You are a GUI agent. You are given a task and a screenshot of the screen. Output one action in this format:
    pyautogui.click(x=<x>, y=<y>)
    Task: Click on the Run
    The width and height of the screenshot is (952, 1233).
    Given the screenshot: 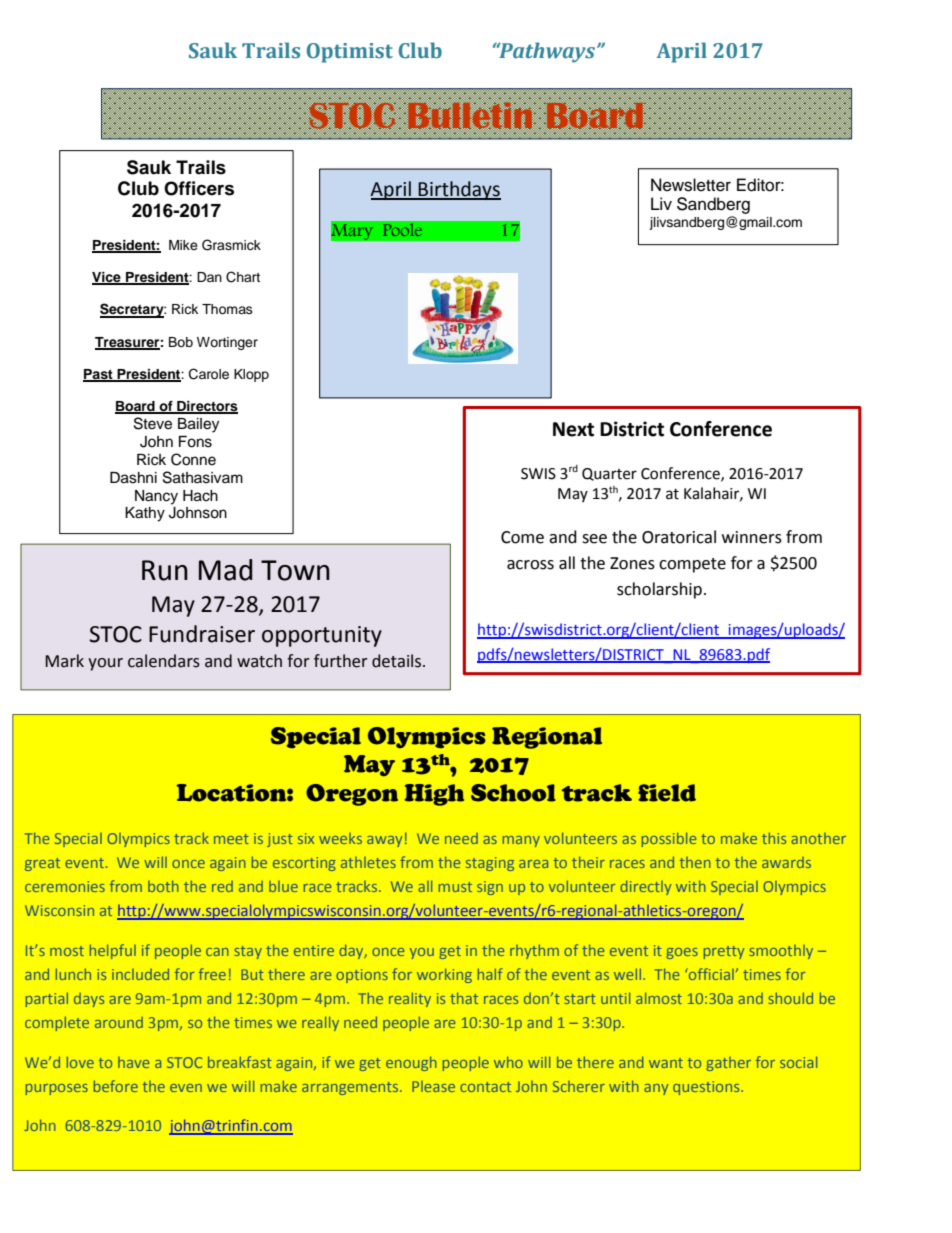 What is the action you would take?
    pyautogui.click(x=165, y=570)
